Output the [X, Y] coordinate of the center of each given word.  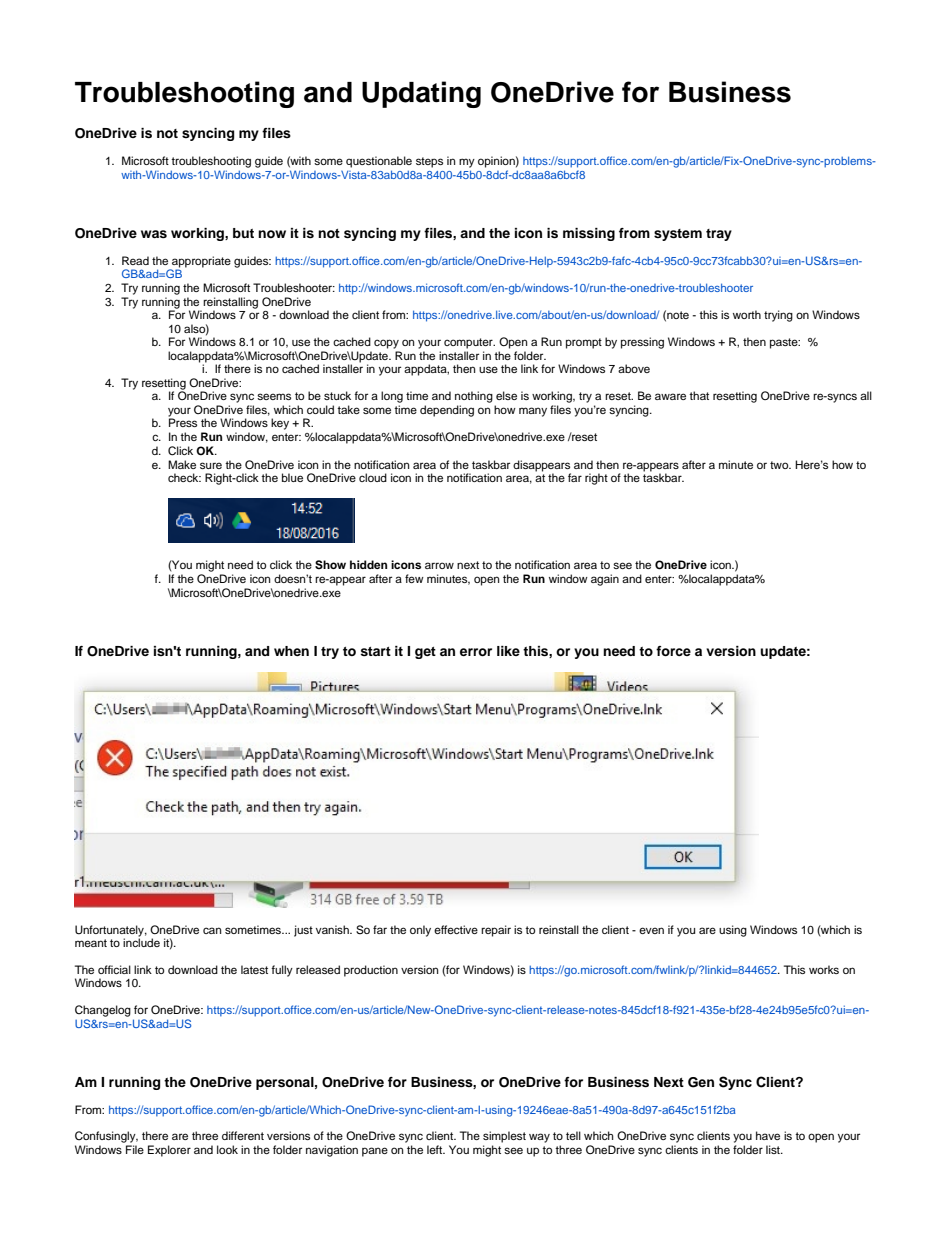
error [476, 652]
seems [274, 396]
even [651, 930]
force [673, 651]
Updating [421, 94]
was [154, 234]
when [291, 651]
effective [456, 929]
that [699, 395]
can [212, 930]
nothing [474, 397]
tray [719, 235]
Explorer [169, 1151]
